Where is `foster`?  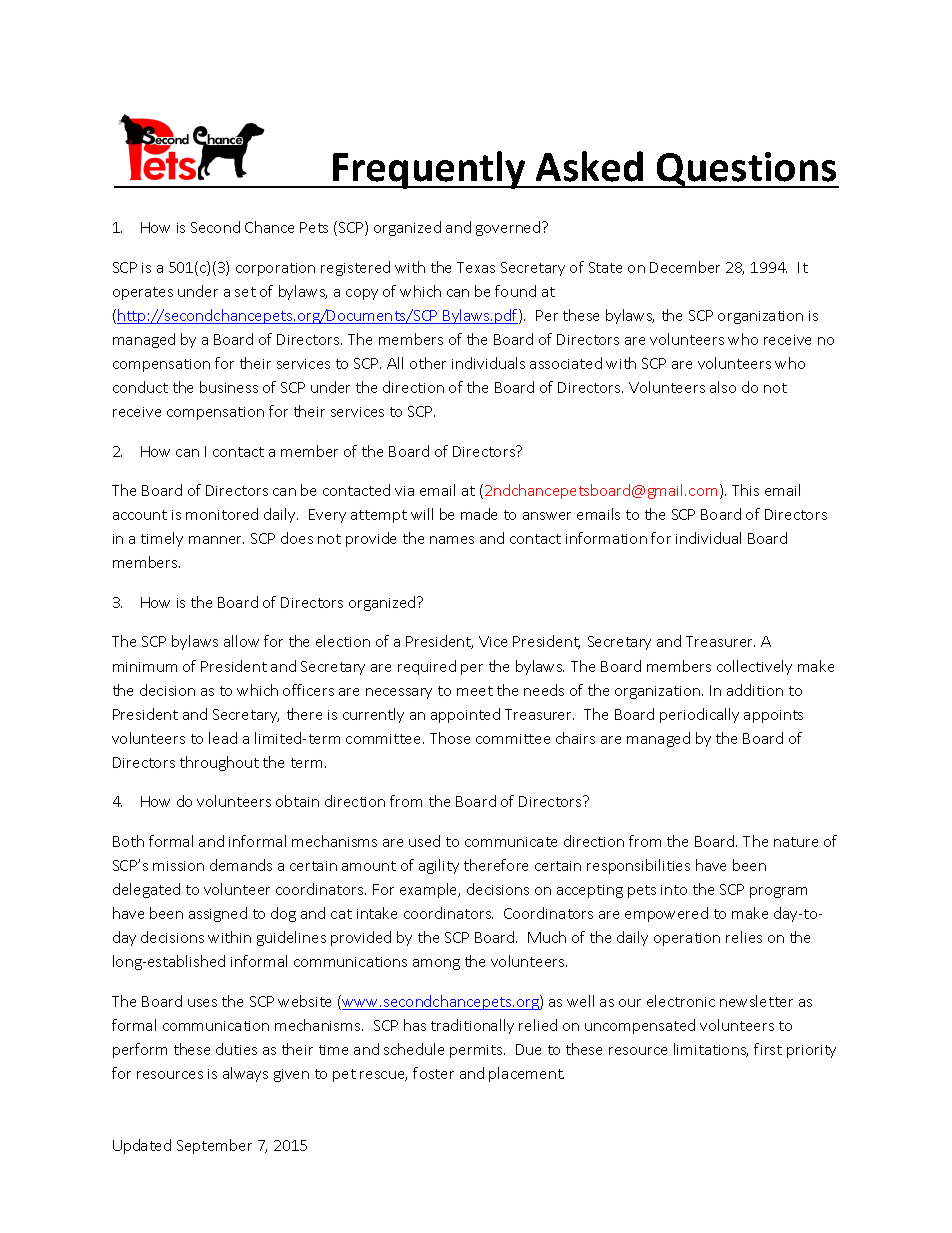 foster is located at coordinates (433, 1073).
